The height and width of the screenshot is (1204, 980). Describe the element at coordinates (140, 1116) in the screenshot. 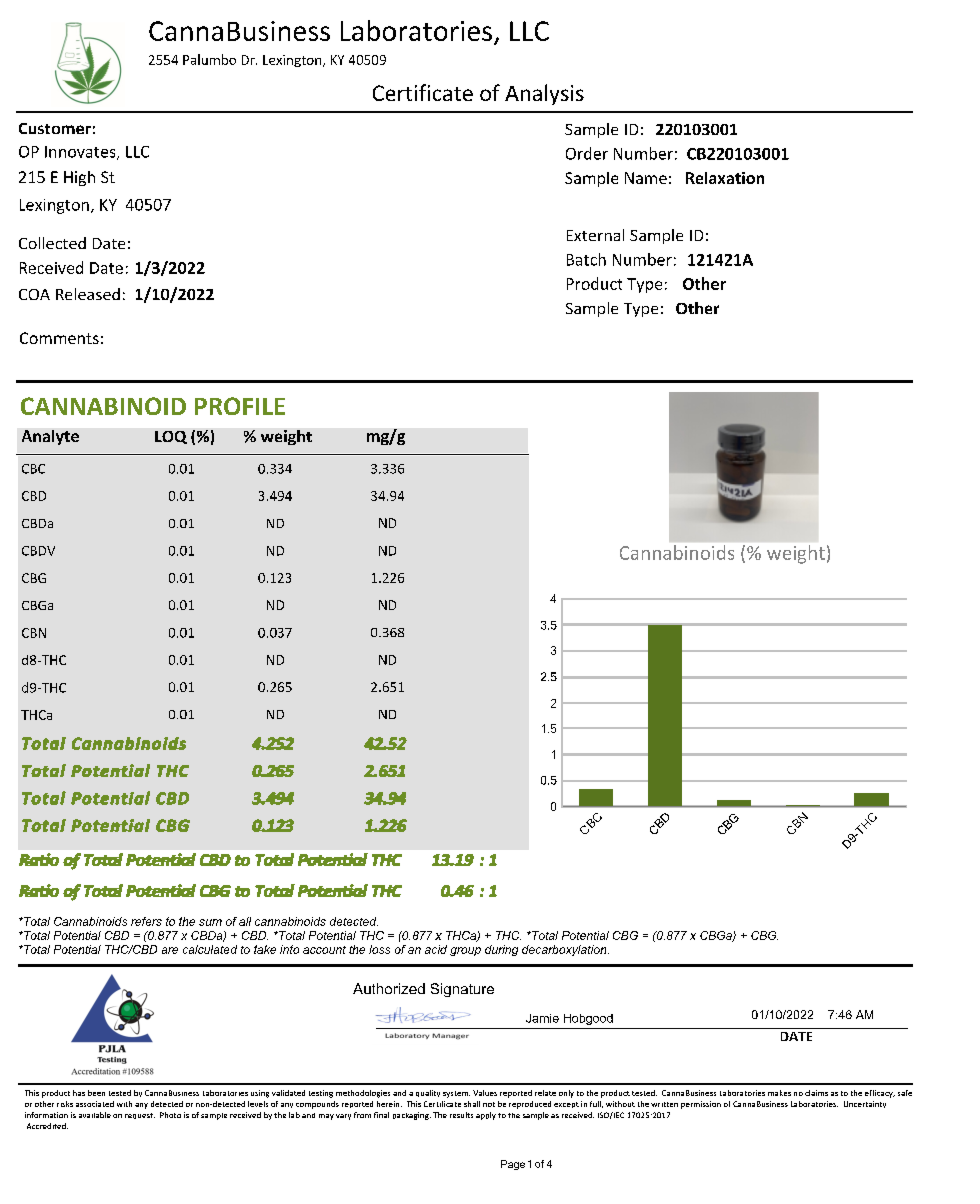

I see `request` at that location.
